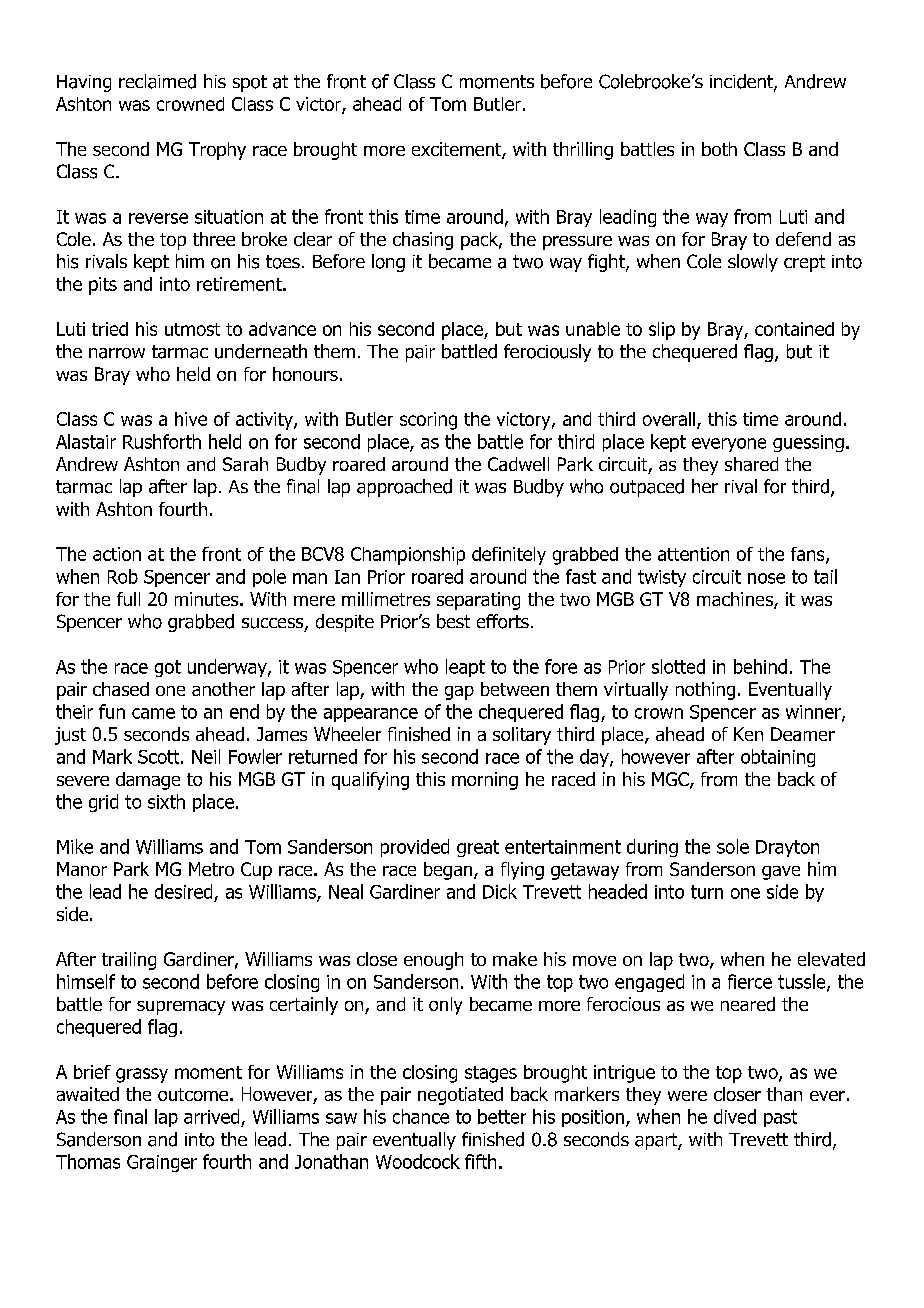 Image resolution: width=924 pixels, height=1308 pixels. Describe the element at coordinates (157, 81) in the screenshot. I see `reclaimed` at that location.
